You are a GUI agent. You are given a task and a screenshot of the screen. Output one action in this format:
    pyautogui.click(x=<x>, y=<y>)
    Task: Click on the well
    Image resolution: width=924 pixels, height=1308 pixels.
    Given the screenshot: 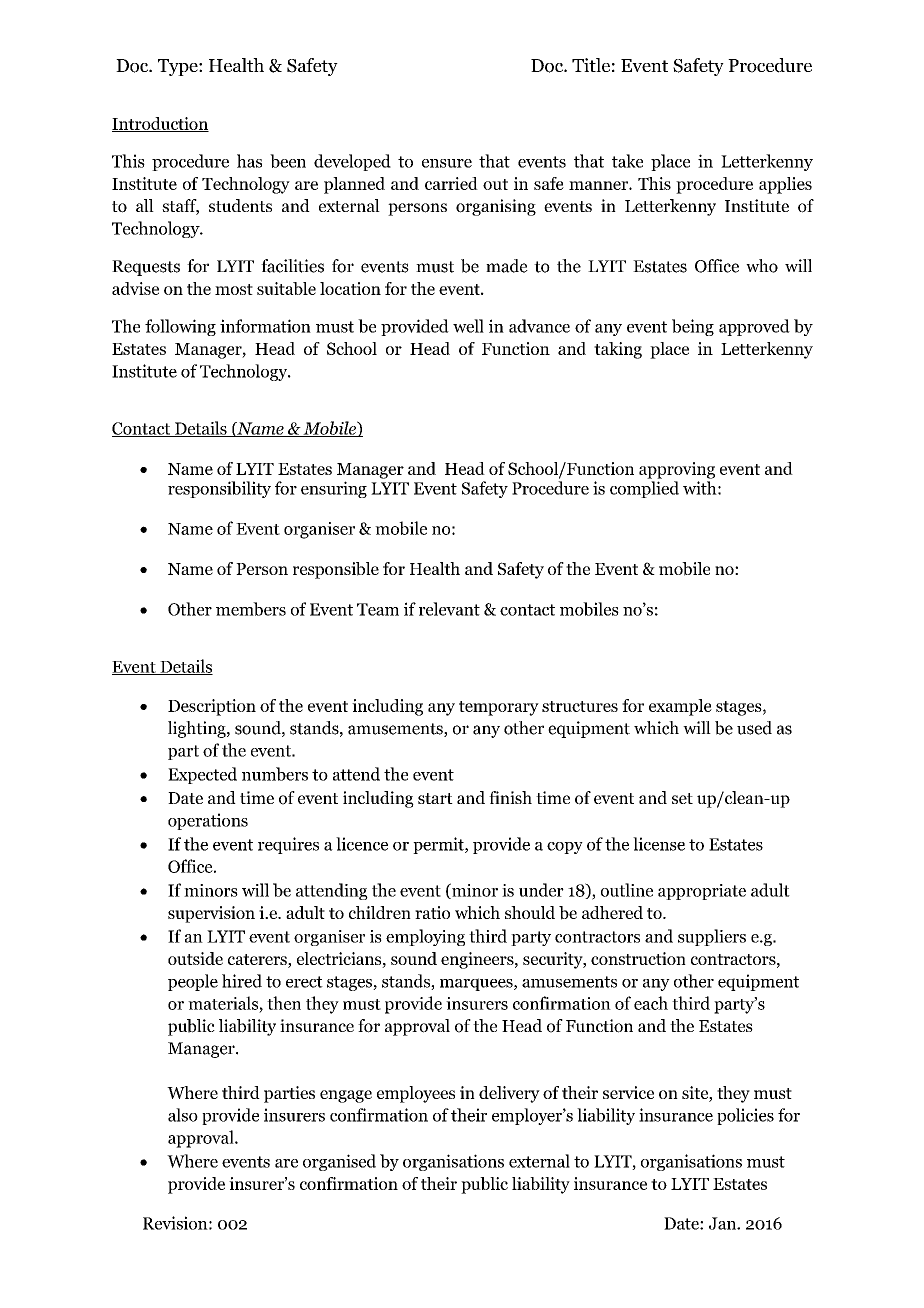 What is the action you would take?
    pyautogui.click(x=468, y=326)
